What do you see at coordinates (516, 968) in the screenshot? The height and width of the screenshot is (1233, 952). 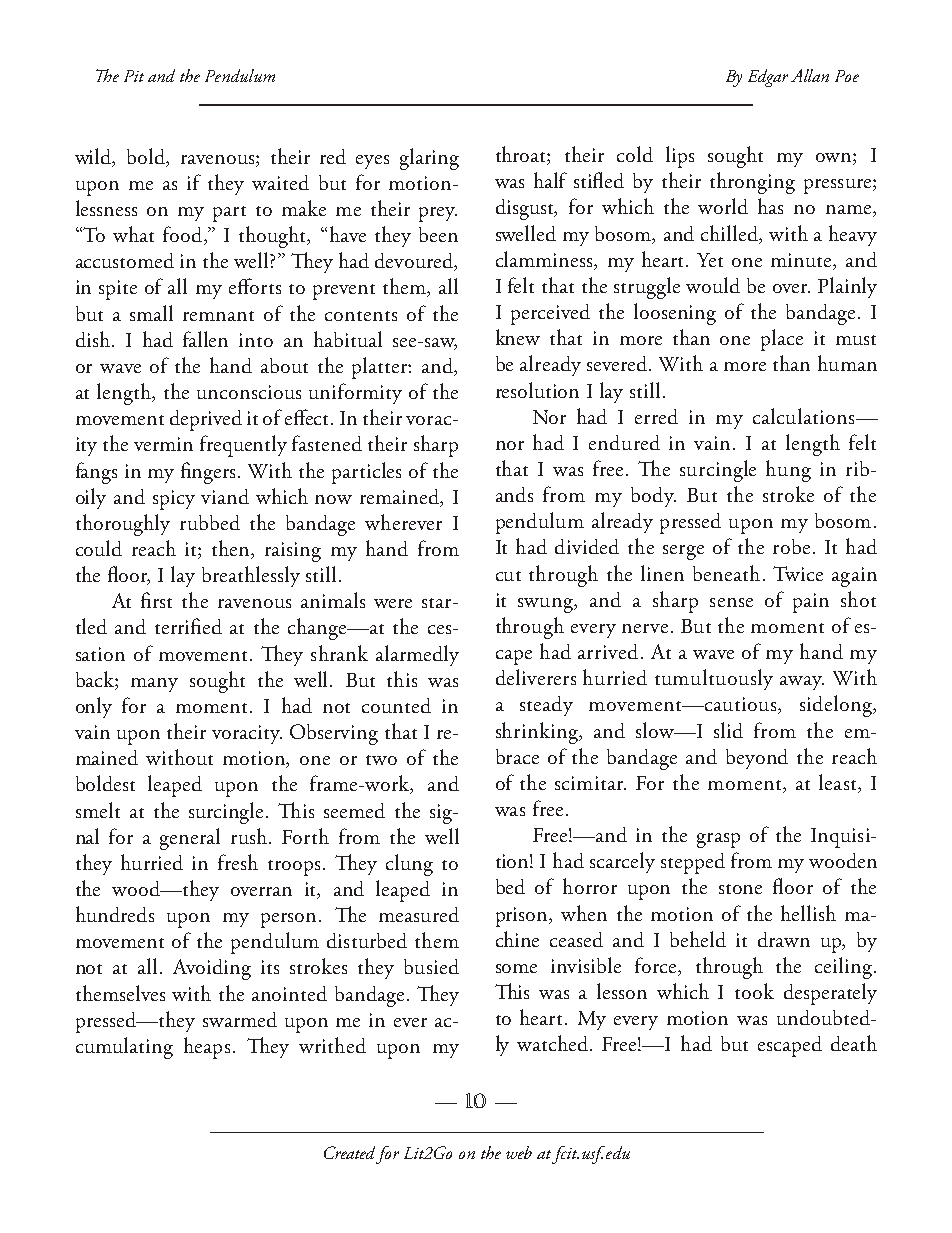 I see `some` at bounding box center [516, 968].
